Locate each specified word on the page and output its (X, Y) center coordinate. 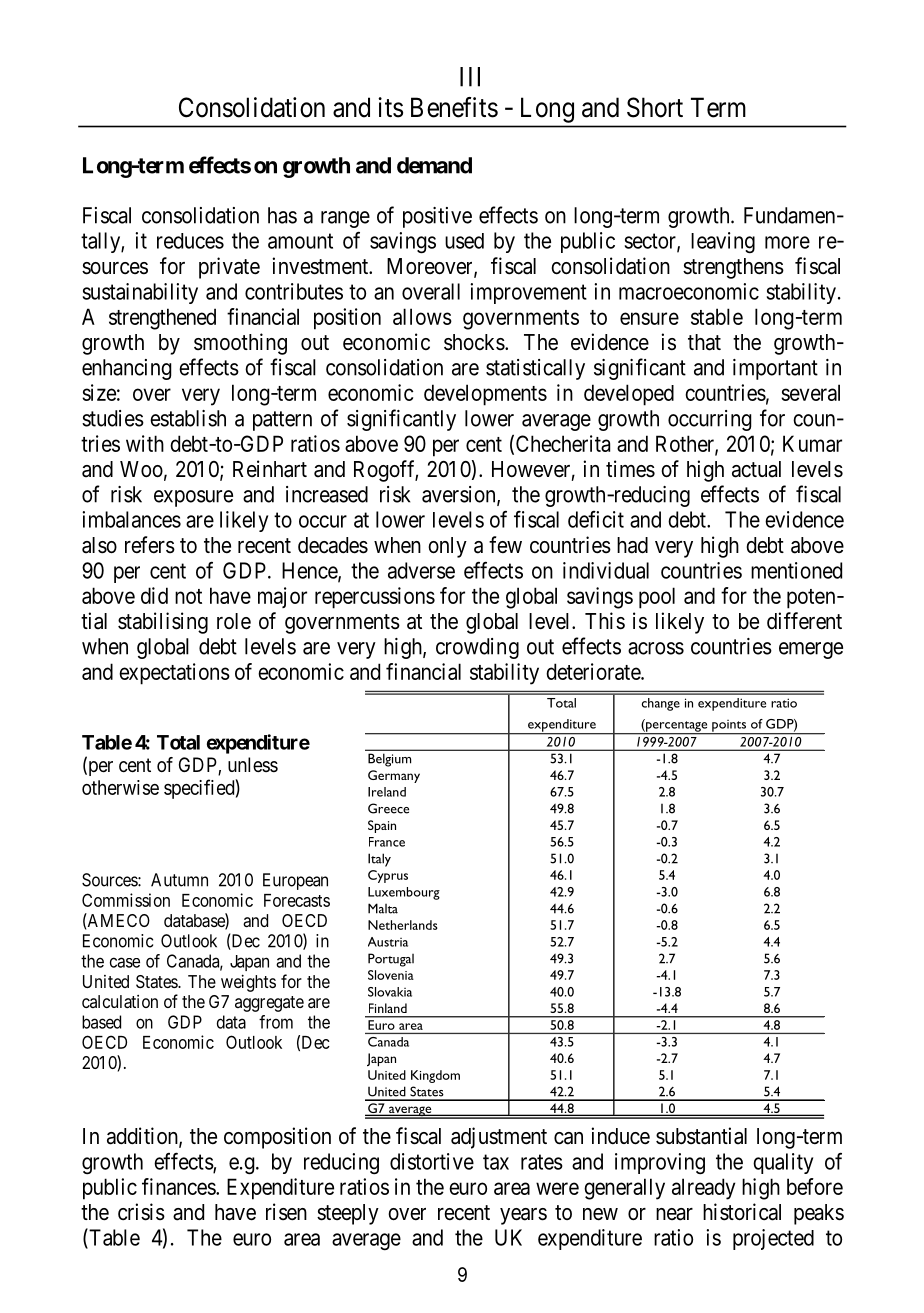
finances (179, 1186)
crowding (477, 648)
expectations (174, 674)
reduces (190, 241)
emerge (811, 650)
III (470, 77)
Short (655, 107)
